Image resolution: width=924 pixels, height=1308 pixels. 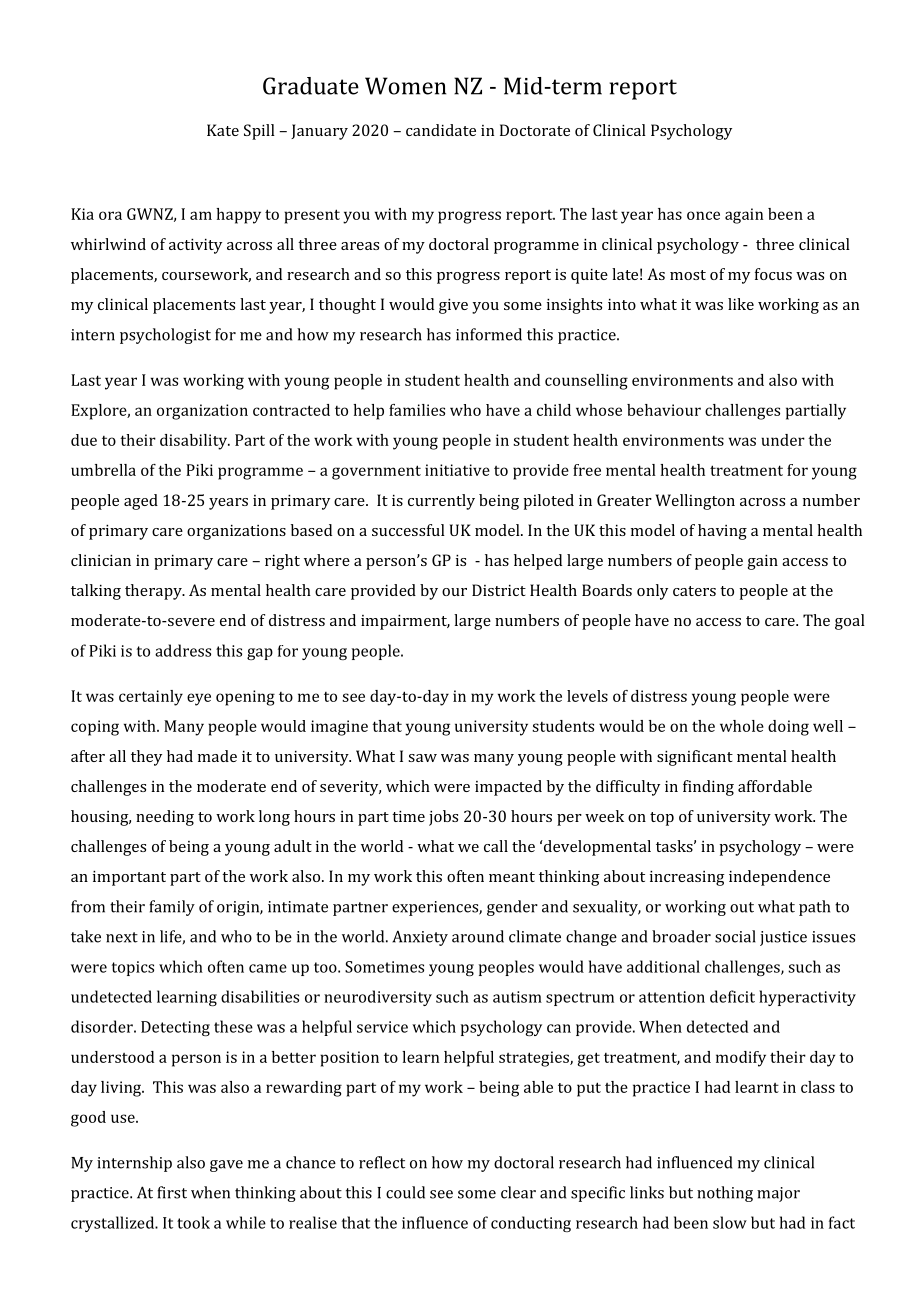 I want to click on psychologist, so click(x=165, y=336).
